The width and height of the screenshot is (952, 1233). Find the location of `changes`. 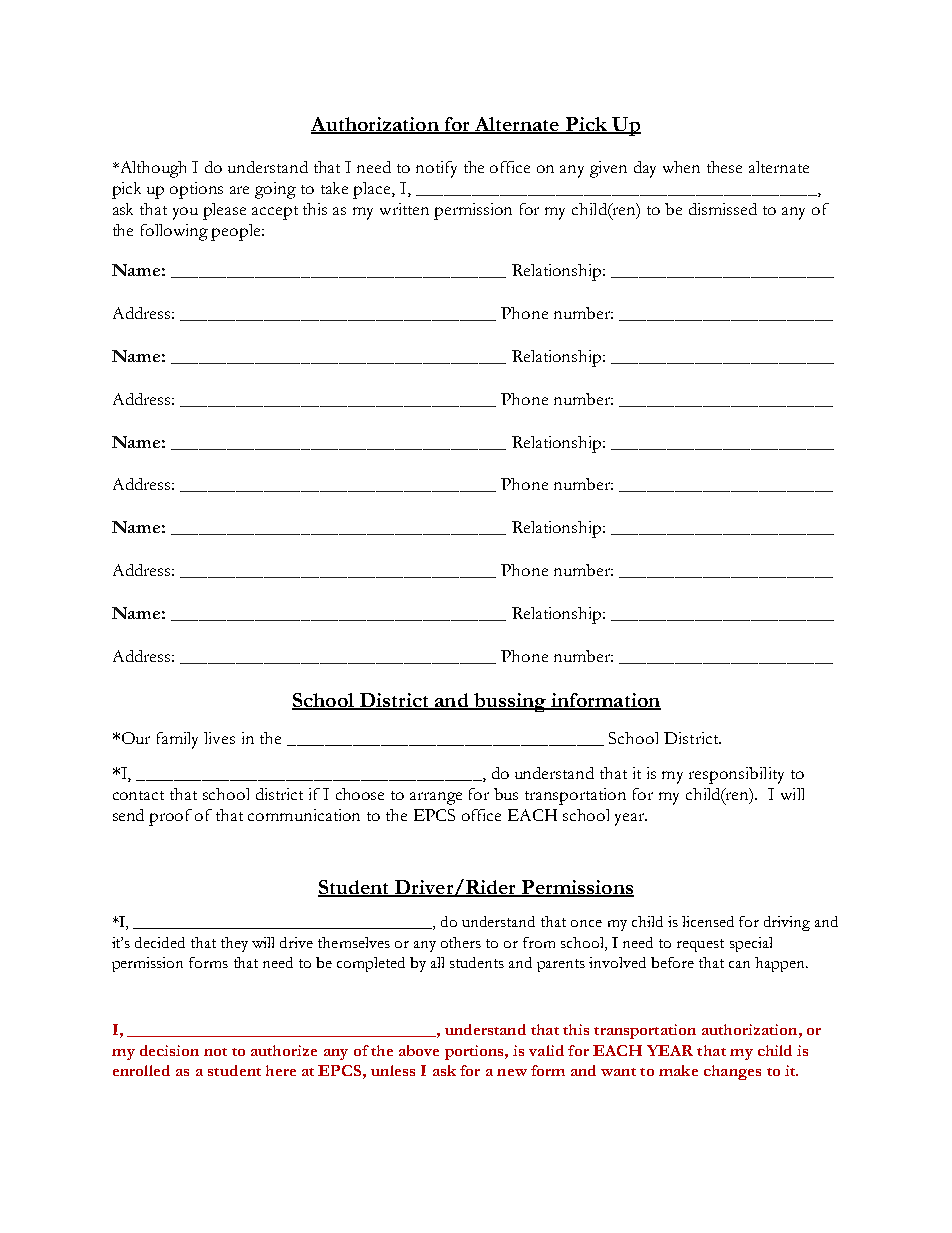

changes is located at coordinates (732, 1072).
